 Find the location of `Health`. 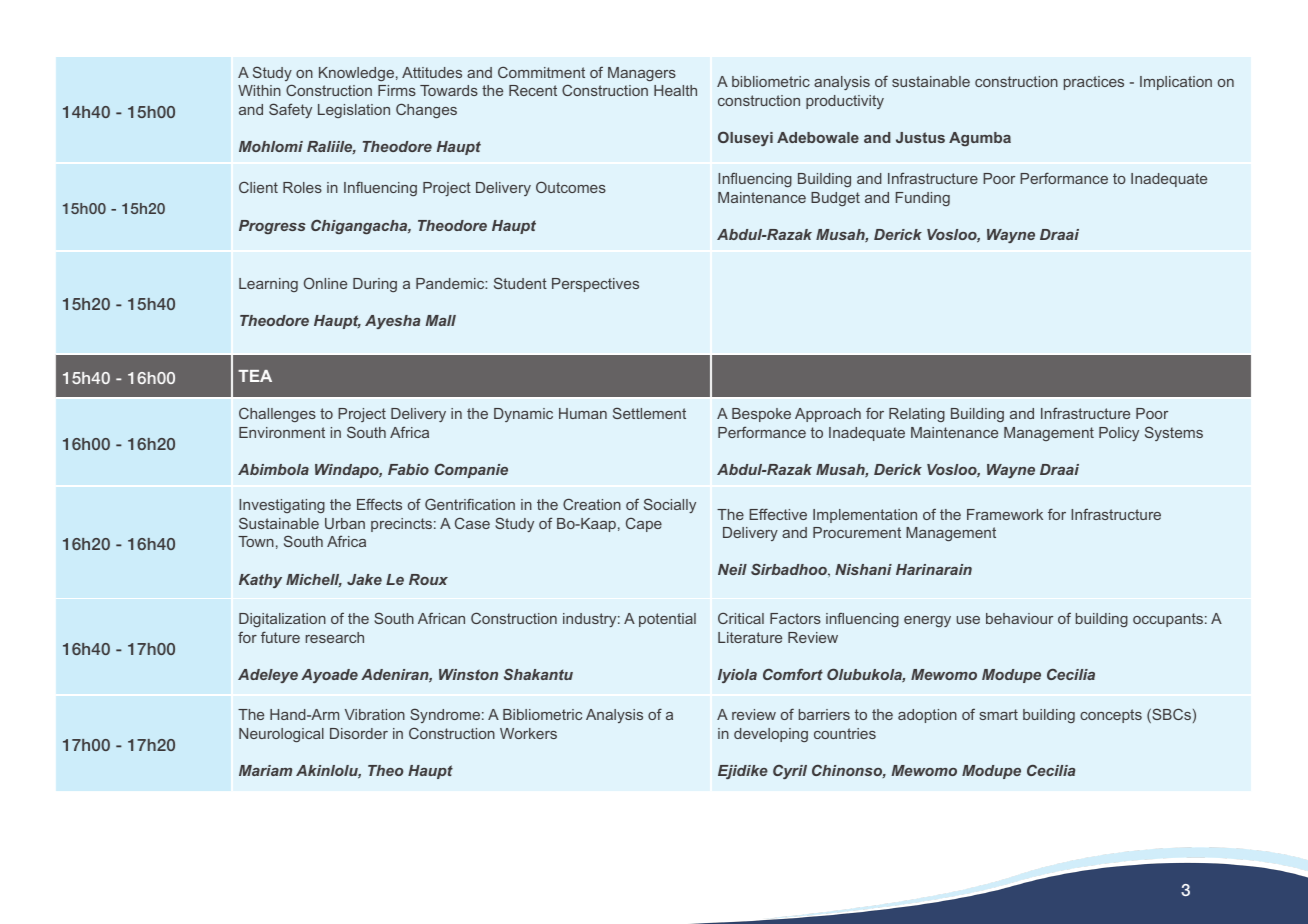

Health is located at coordinates (675, 90).
